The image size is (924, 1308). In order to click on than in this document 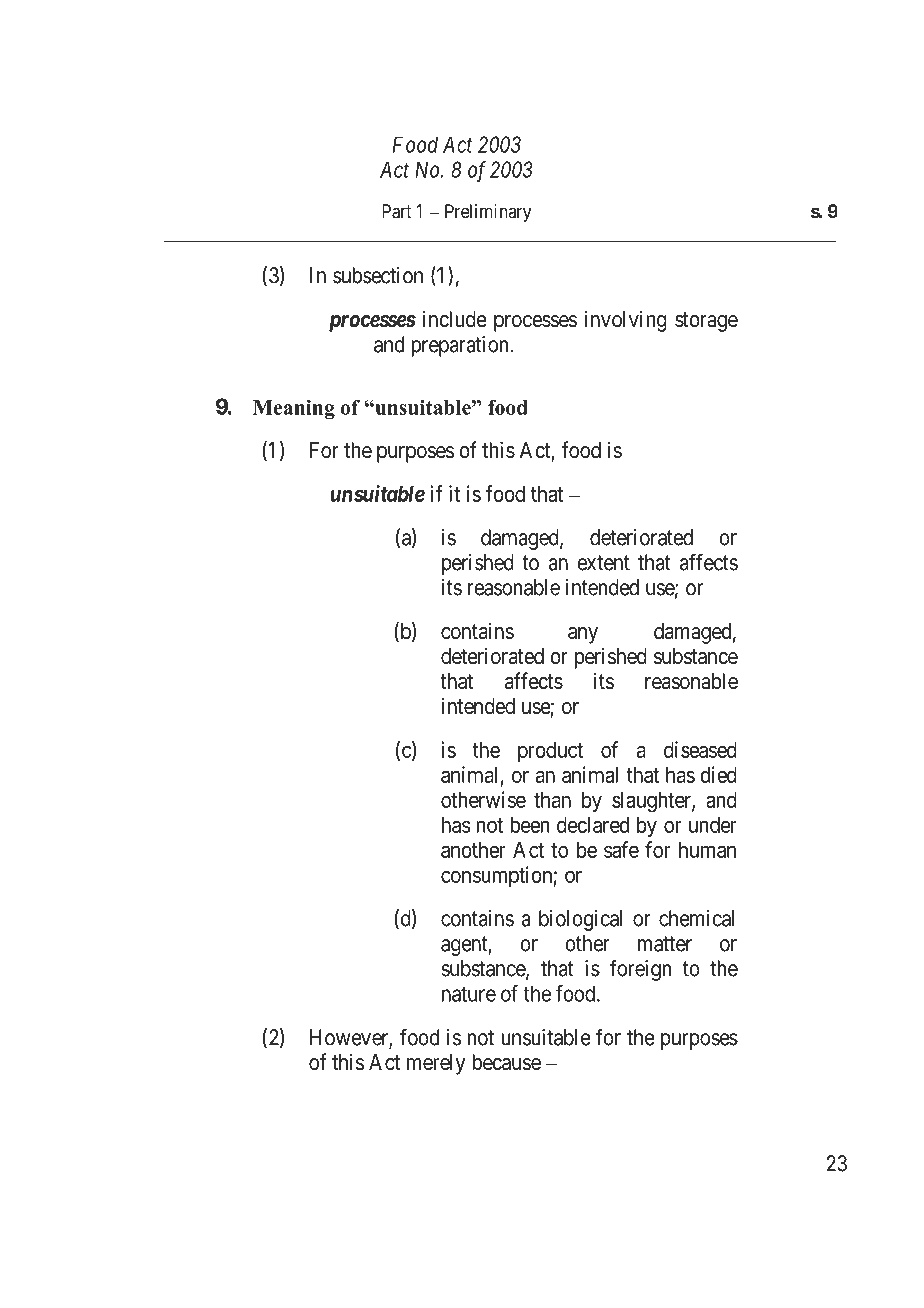, I will do `click(552, 800)`.
